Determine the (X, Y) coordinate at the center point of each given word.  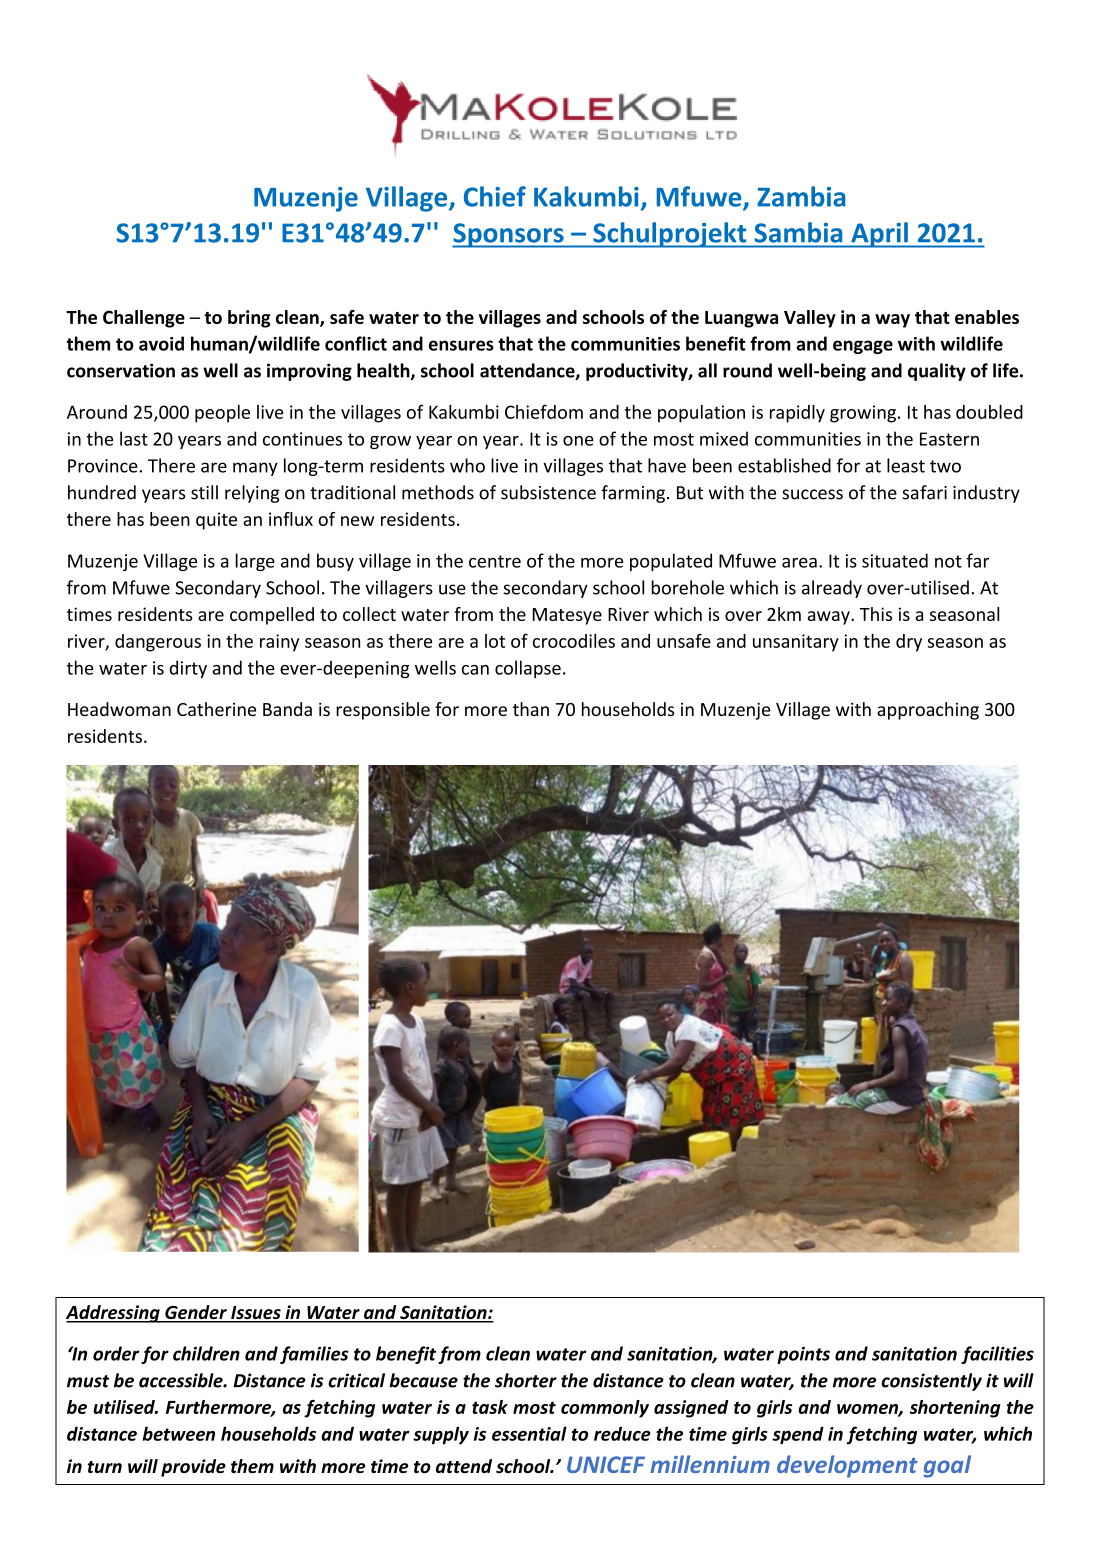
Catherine (216, 709)
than (531, 709)
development (847, 1466)
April (879, 235)
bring (249, 319)
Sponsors (509, 235)
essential (529, 1433)
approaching (928, 711)
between (179, 1433)
